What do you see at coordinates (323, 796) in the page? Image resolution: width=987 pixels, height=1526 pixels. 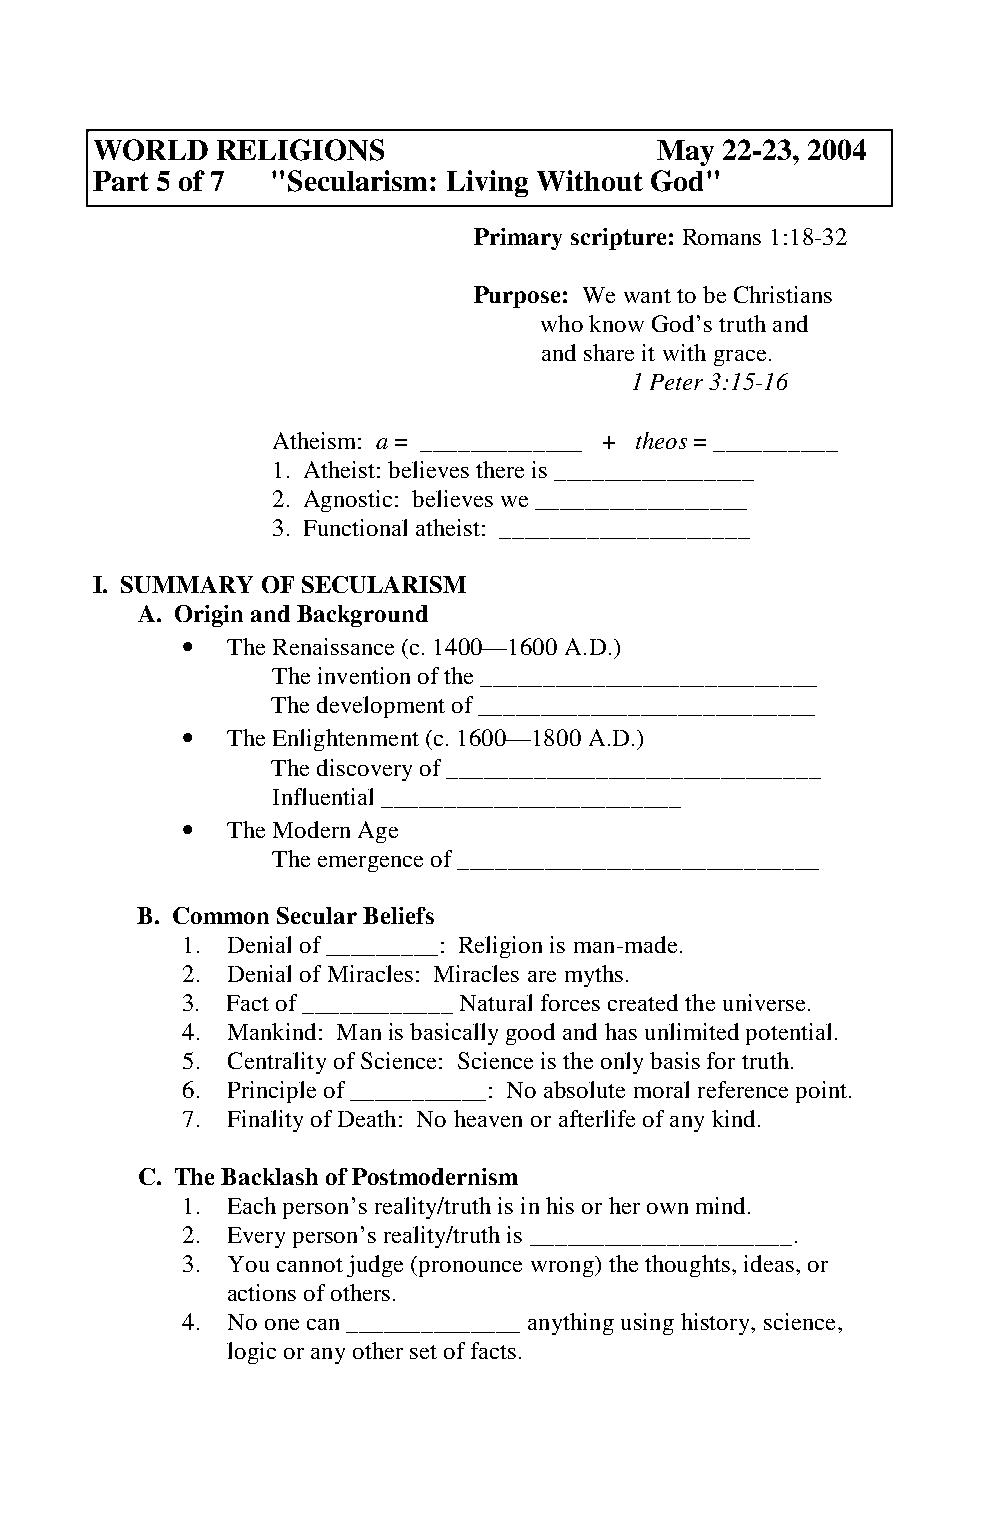 I see `Influential` at bounding box center [323, 796].
